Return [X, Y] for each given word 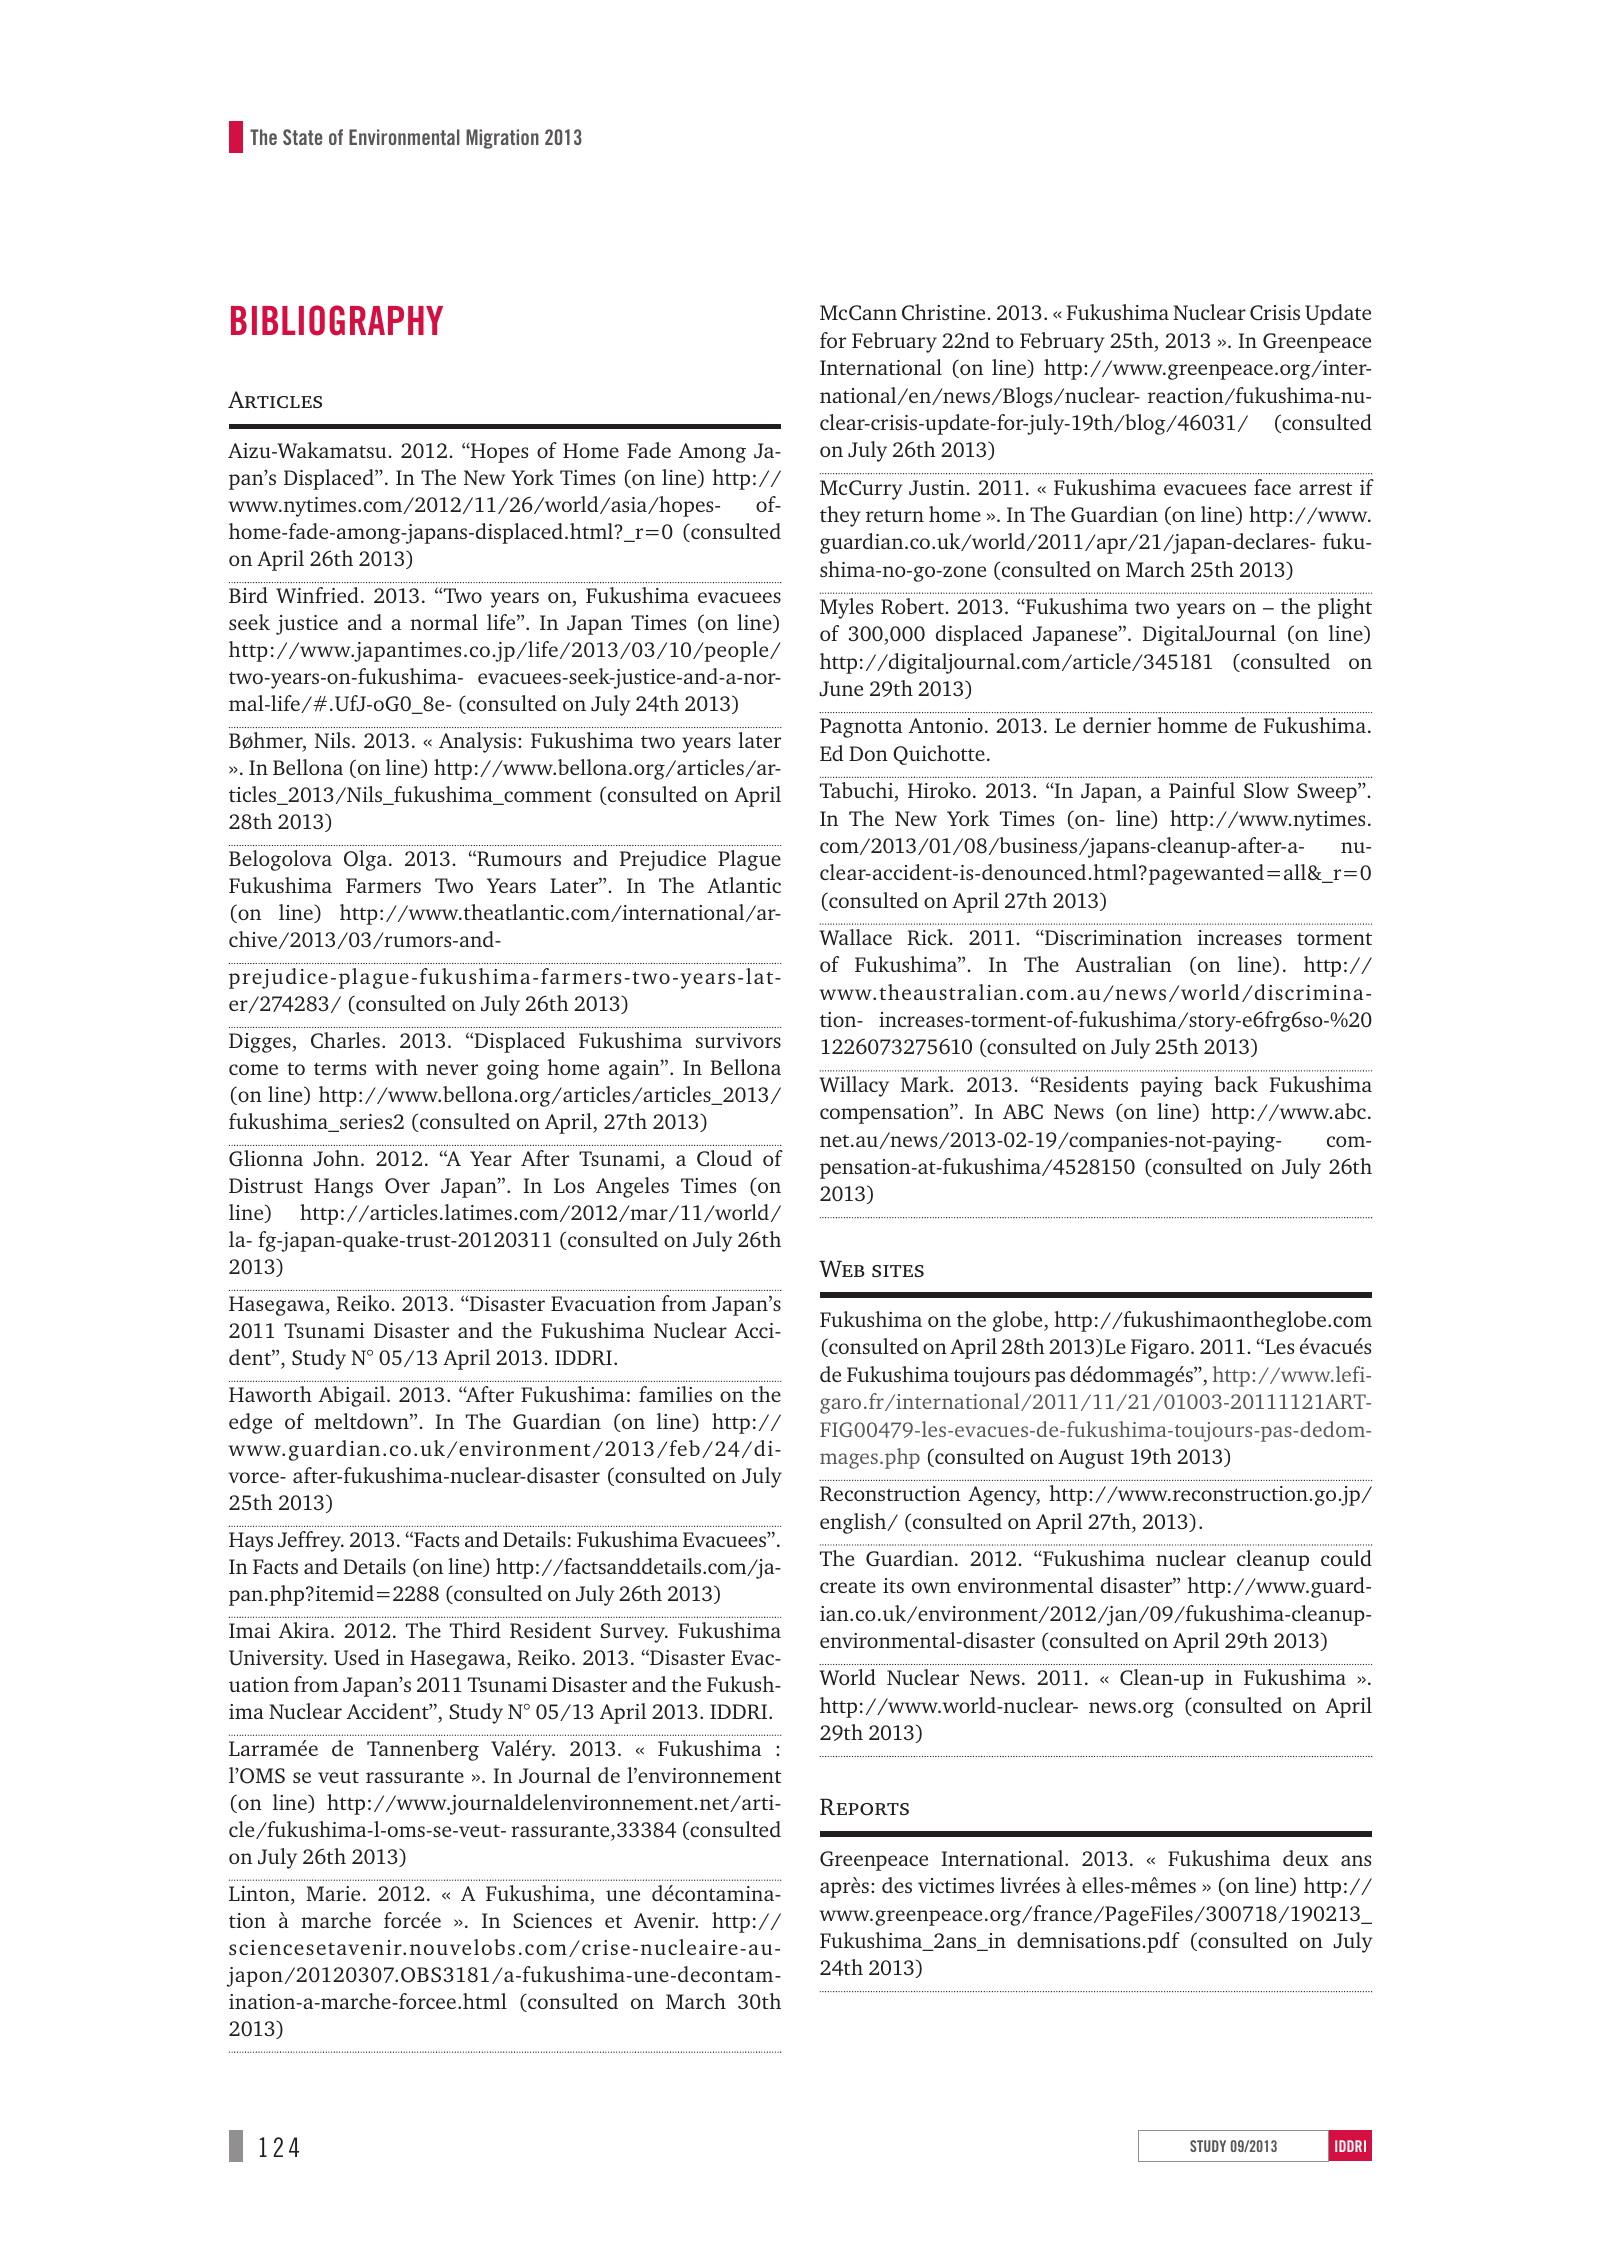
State [302, 137]
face [1272, 487]
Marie [333, 1893]
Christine [943, 312]
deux [1306, 1858]
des [897, 1885]
